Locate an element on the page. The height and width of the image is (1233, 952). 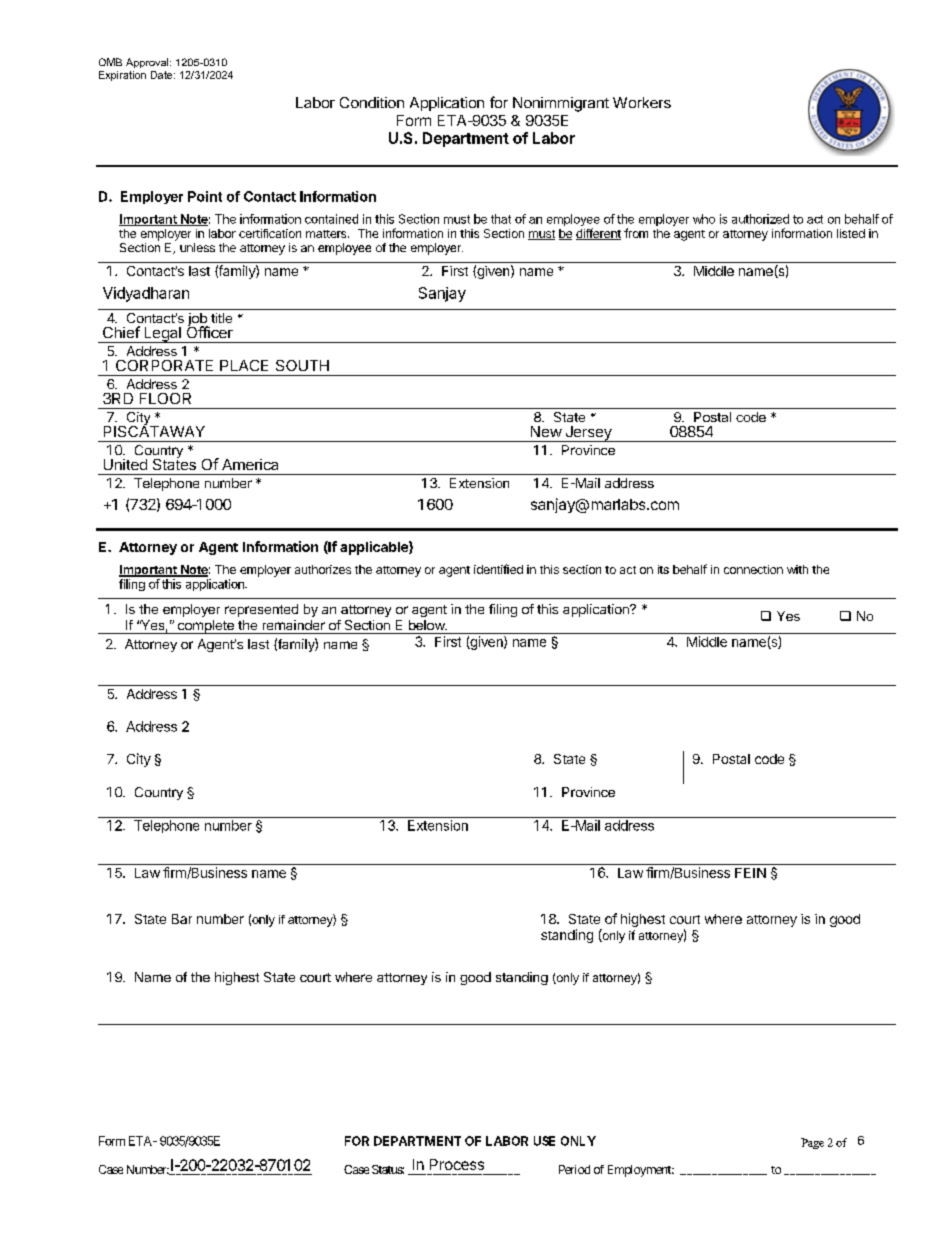
Bar is located at coordinates (182, 919).
